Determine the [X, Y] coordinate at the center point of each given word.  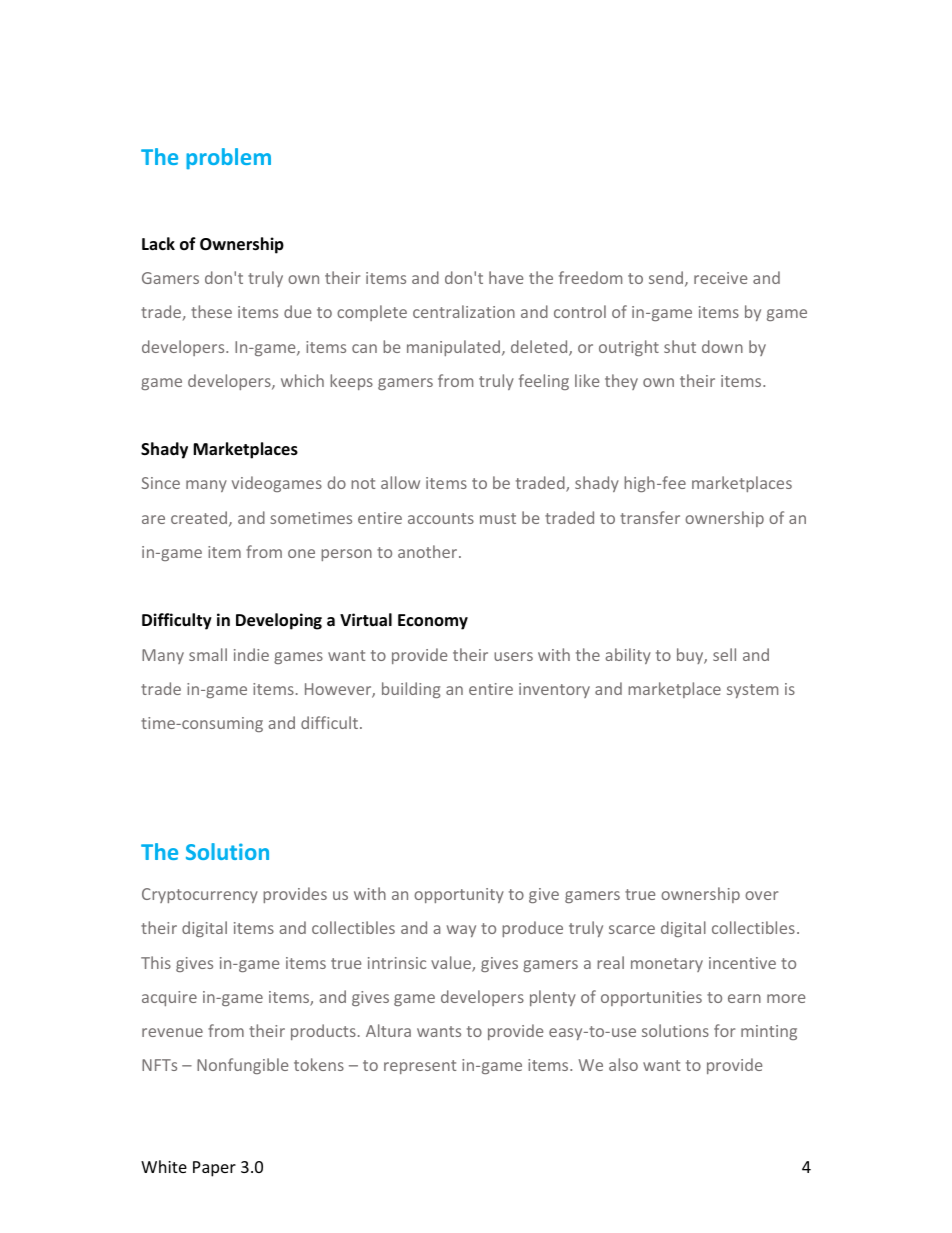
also [623, 1064]
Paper [214, 1169]
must [498, 518]
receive [720, 278]
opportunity [459, 895]
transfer [650, 517]
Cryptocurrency [200, 895]
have [506, 277]
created [199, 517]
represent [420, 1067]
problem [228, 158]
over [761, 895]
